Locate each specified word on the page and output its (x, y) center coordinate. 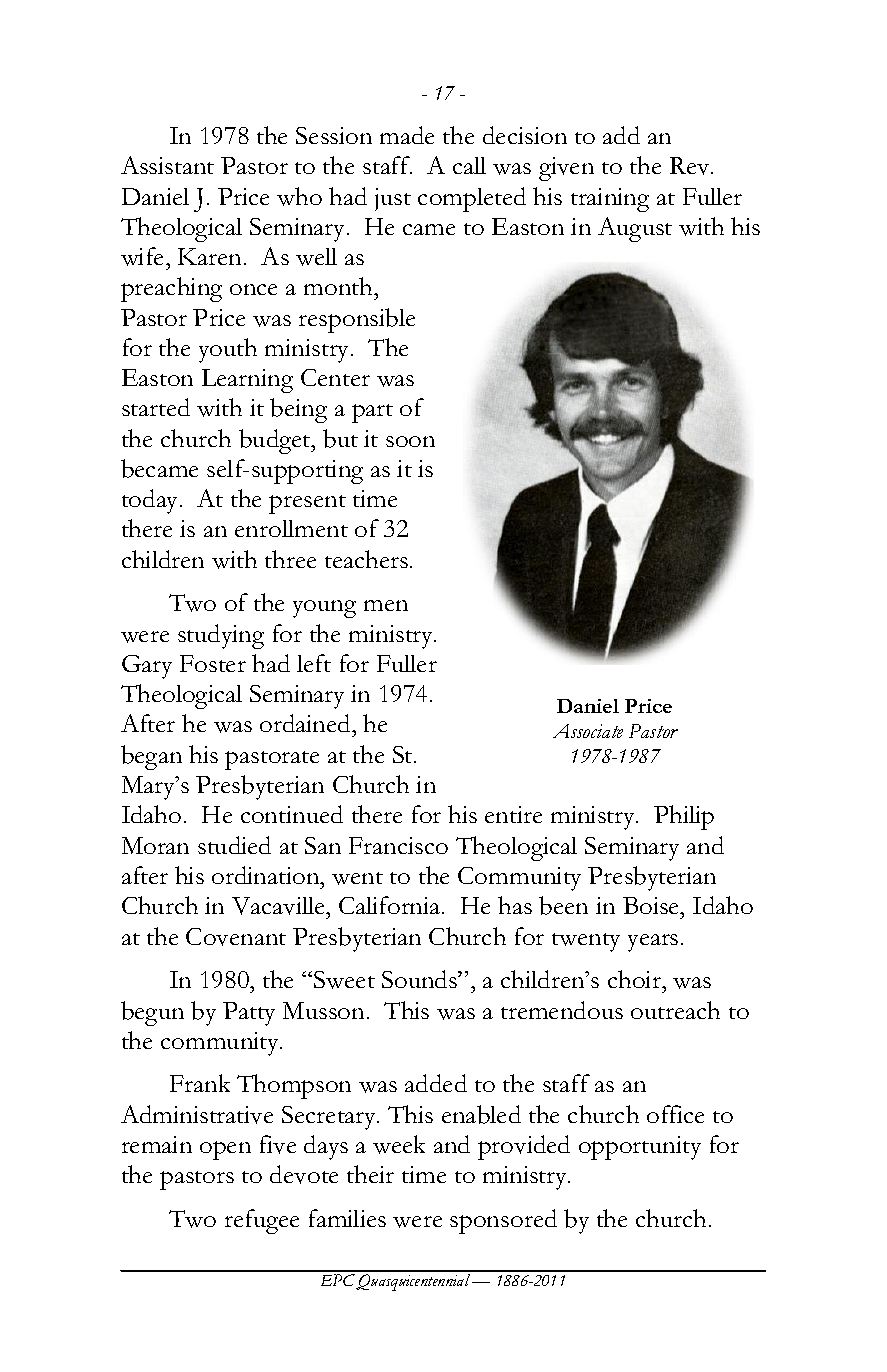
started (156, 407)
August (635, 229)
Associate (588, 731)
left (314, 663)
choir (636, 979)
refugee (262, 1221)
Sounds (420, 979)
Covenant (236, 937)
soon (410, 441)
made (407, 135)
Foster (213, 663)
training (610, 200)
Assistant (167, 165)
